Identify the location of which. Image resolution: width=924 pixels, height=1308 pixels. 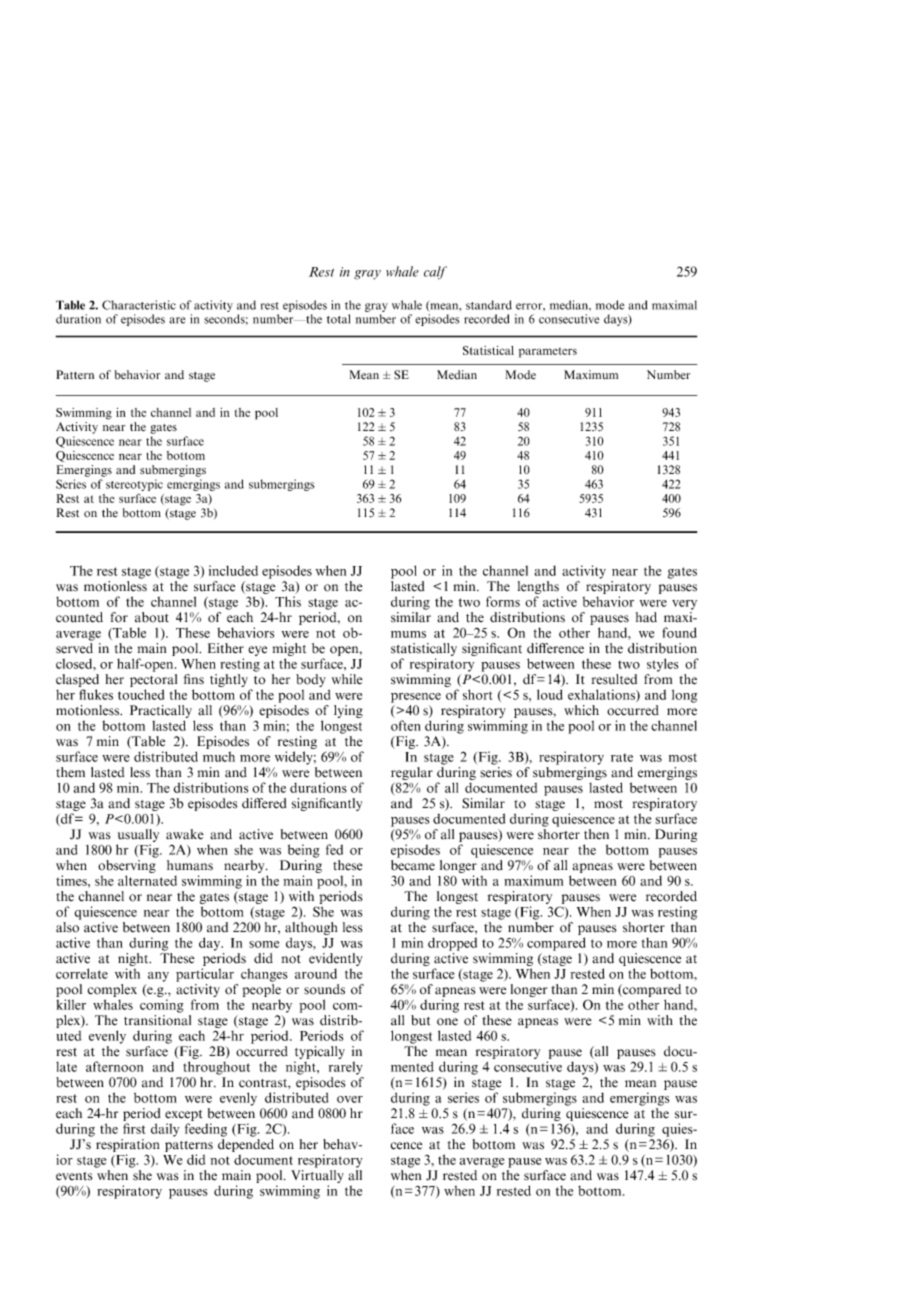
(581, 710).
